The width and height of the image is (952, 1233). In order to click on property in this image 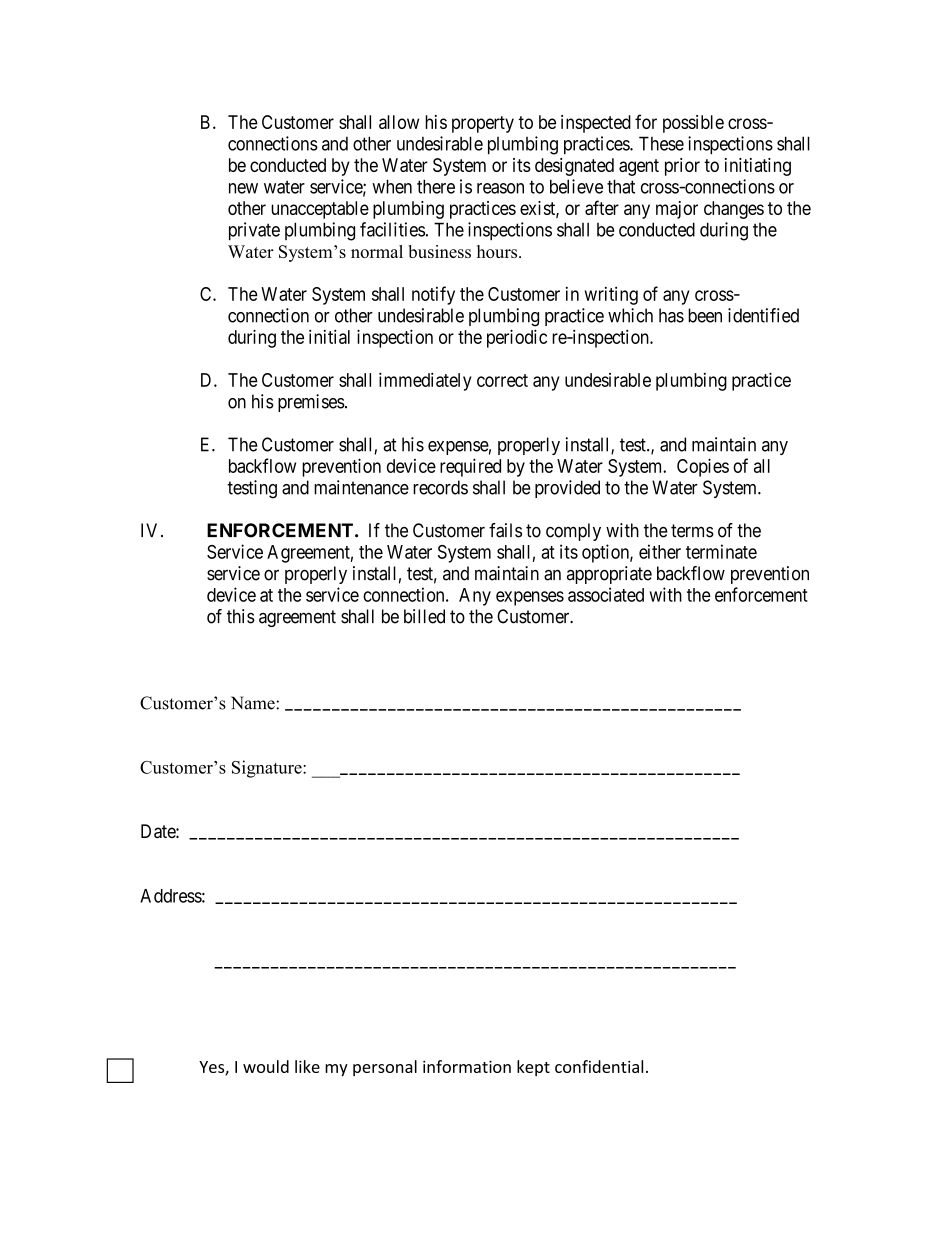, I will do `click(483, 124)`.
